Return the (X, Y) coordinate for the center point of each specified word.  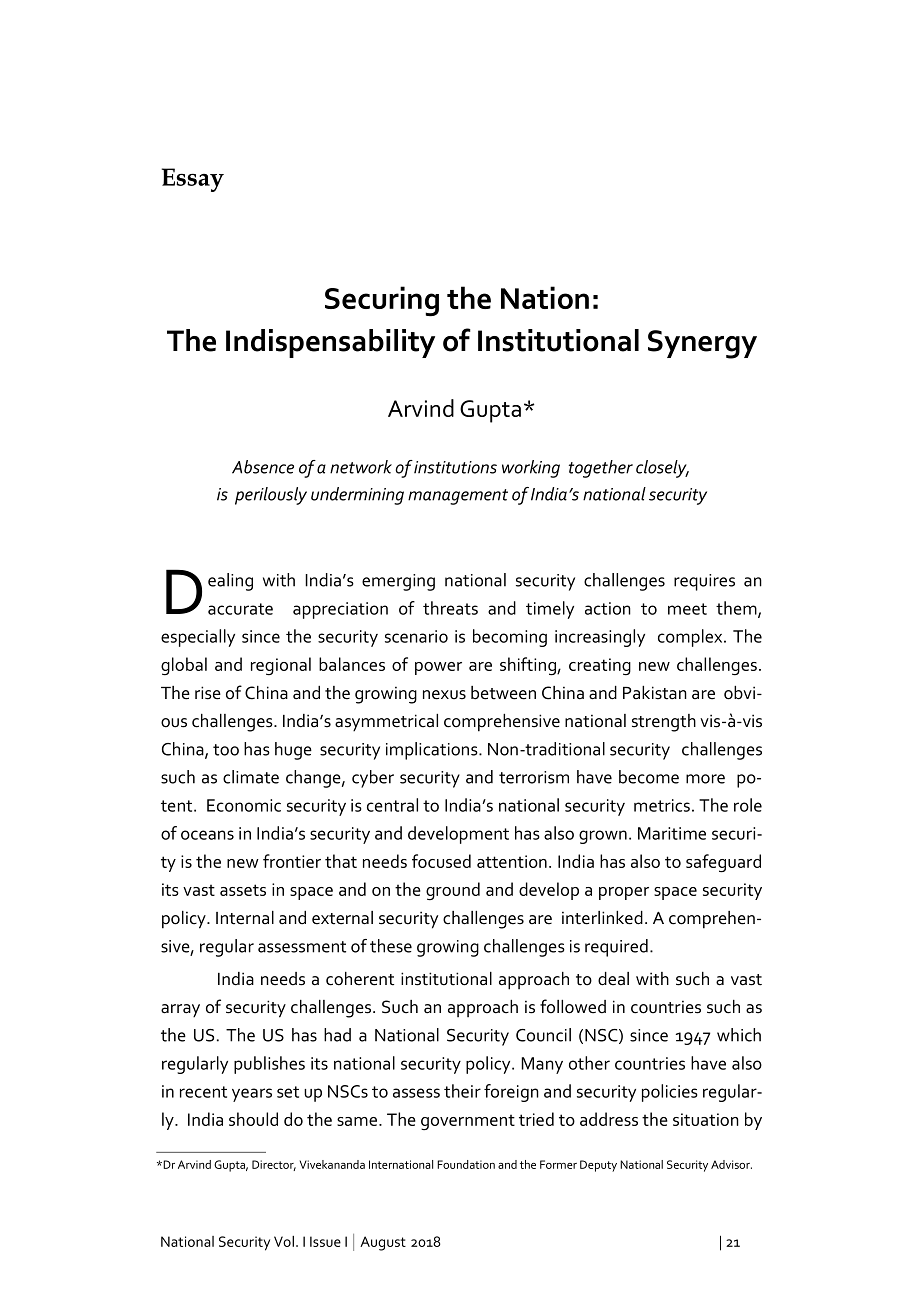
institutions (455, 467)
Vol (284, 1241)
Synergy (702, 344)
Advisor (731, 1164)
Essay (193, 180)
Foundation (466, 1164)
